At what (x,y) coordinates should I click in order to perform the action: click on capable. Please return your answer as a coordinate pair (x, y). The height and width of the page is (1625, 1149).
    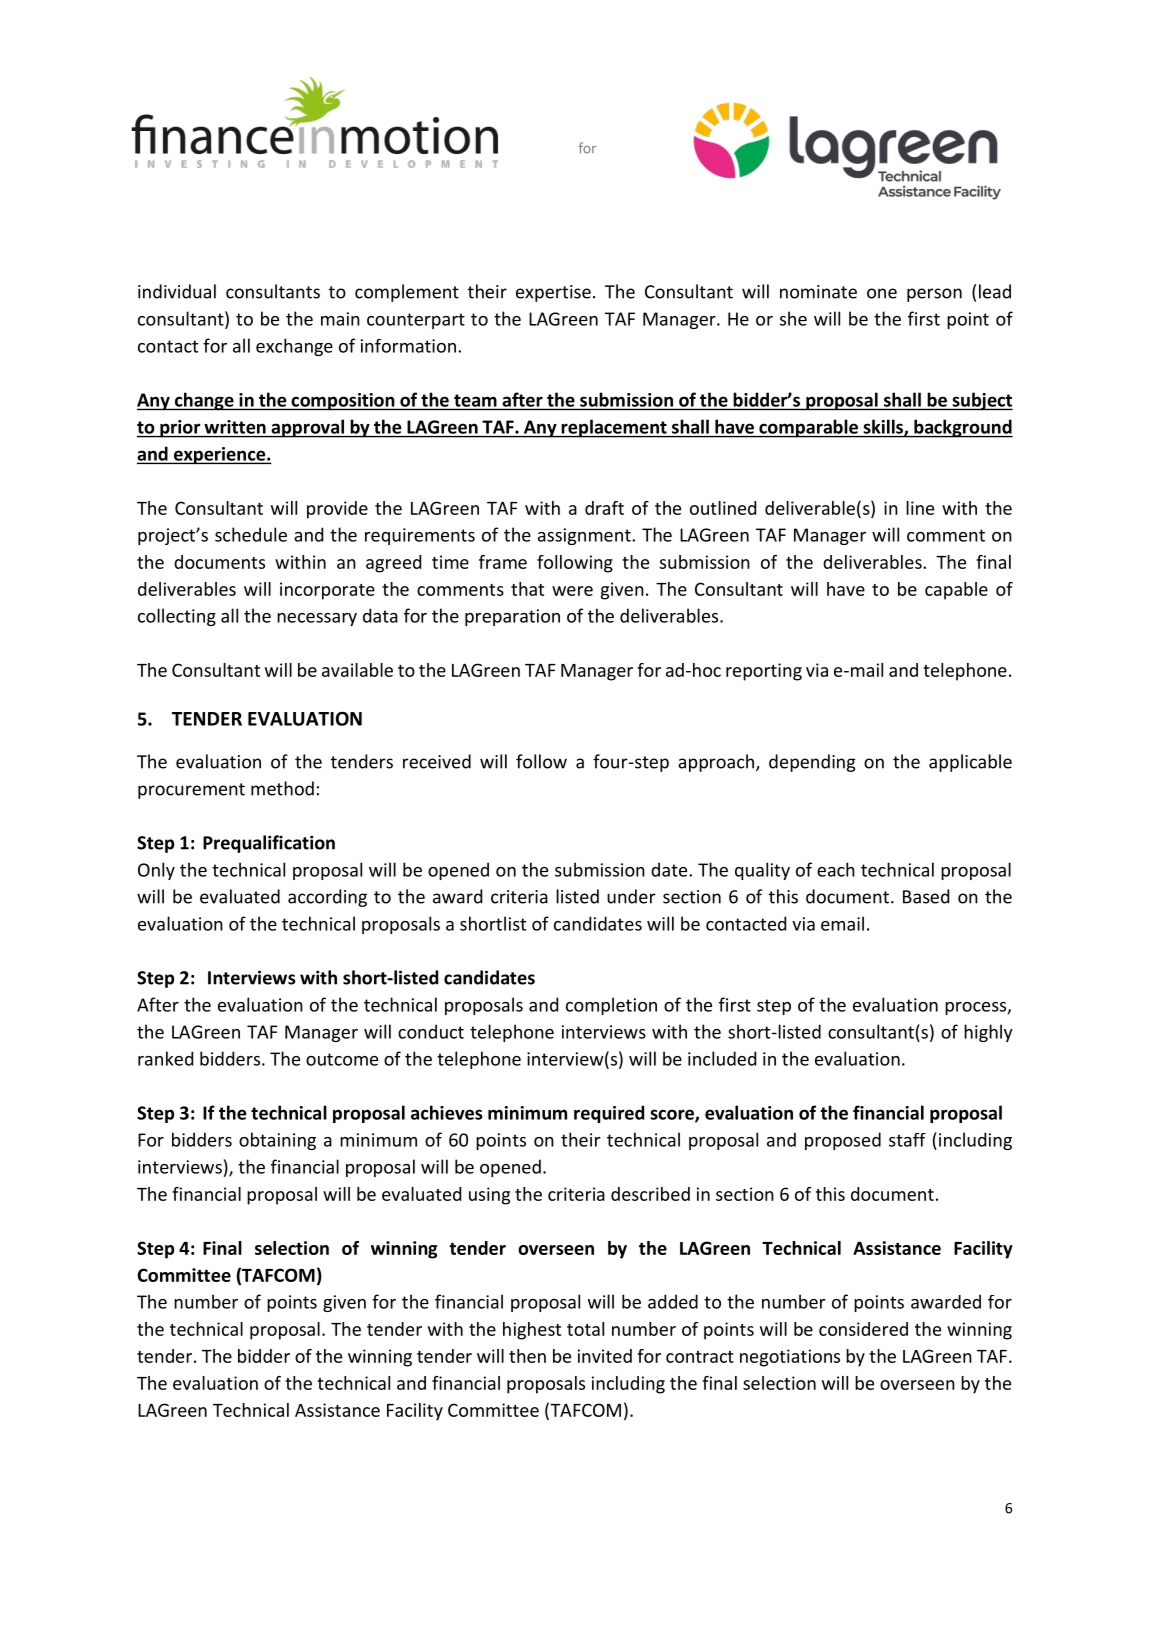
    Looking at the image, I should click on (956, 591).
